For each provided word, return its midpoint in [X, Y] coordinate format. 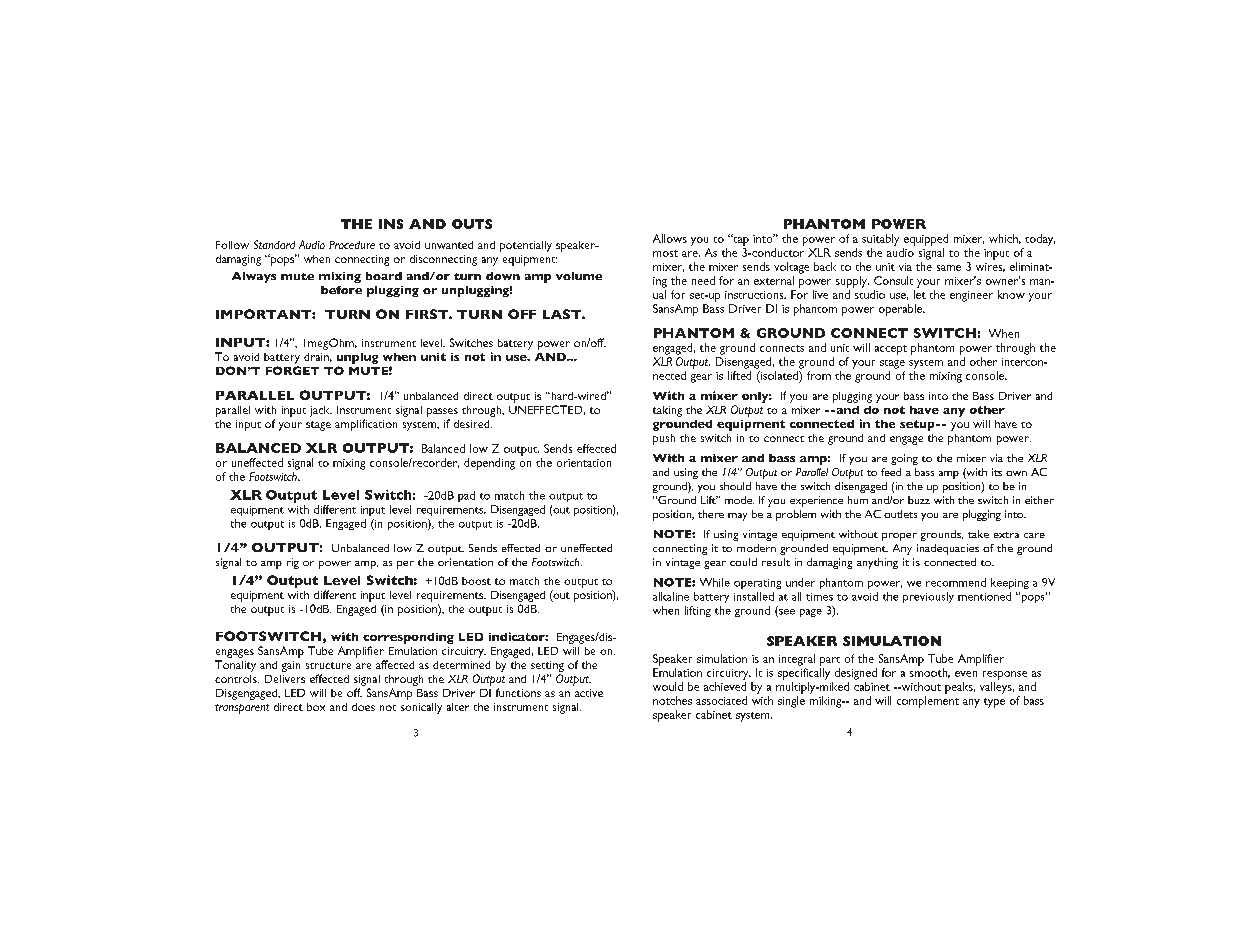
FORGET [292, 370]
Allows [670, 238]
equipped [926, 240]
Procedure [352, 245]
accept [891, 350]
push [664, 439]
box [316, 707]
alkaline [671, 596]
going [904, 459]
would [668, 686]
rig [293, 563]
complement [928, 702]
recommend [956, 582]
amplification [366, 425]
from [819, 375]
